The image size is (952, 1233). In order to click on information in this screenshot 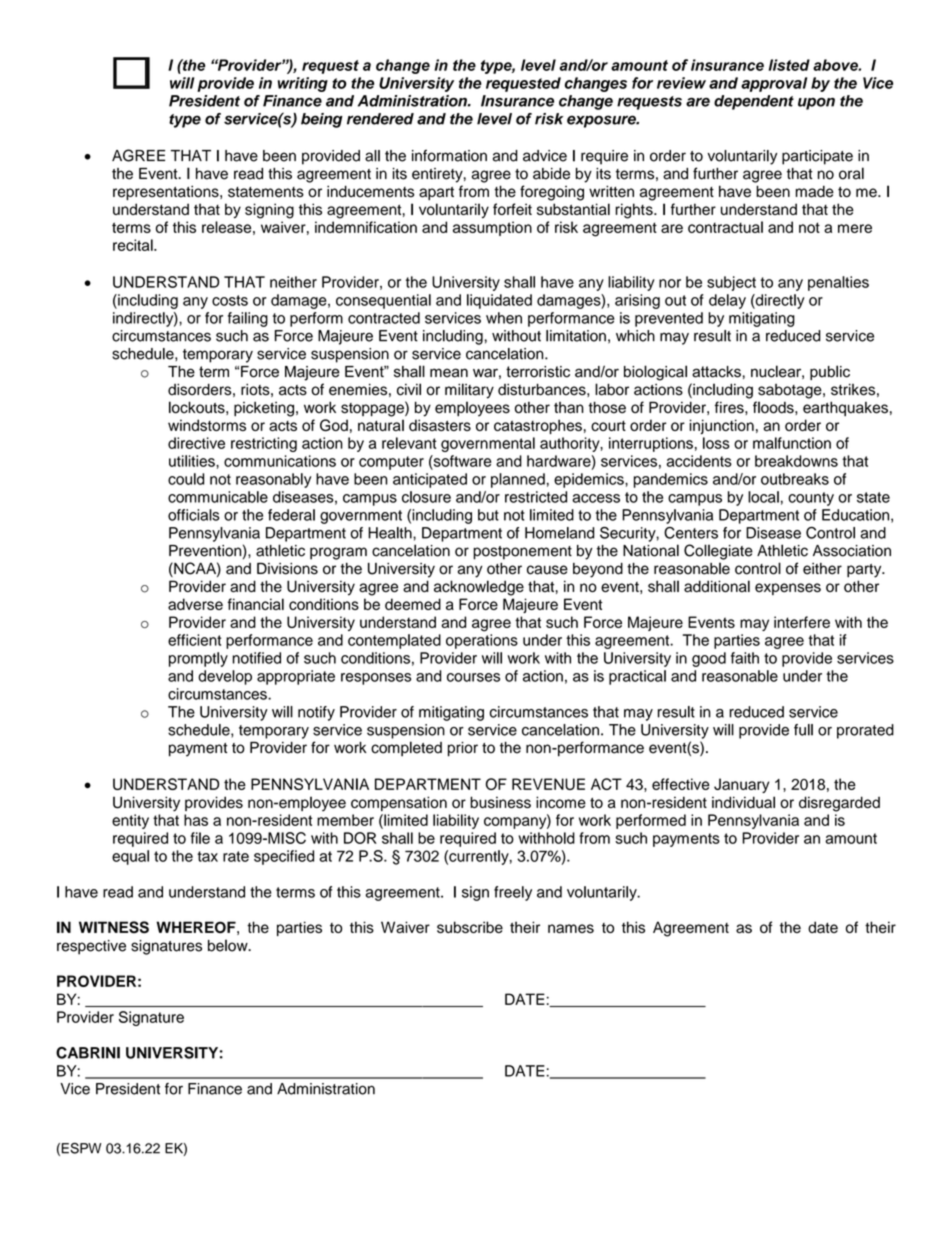, I will do `click(449, 155)`.
